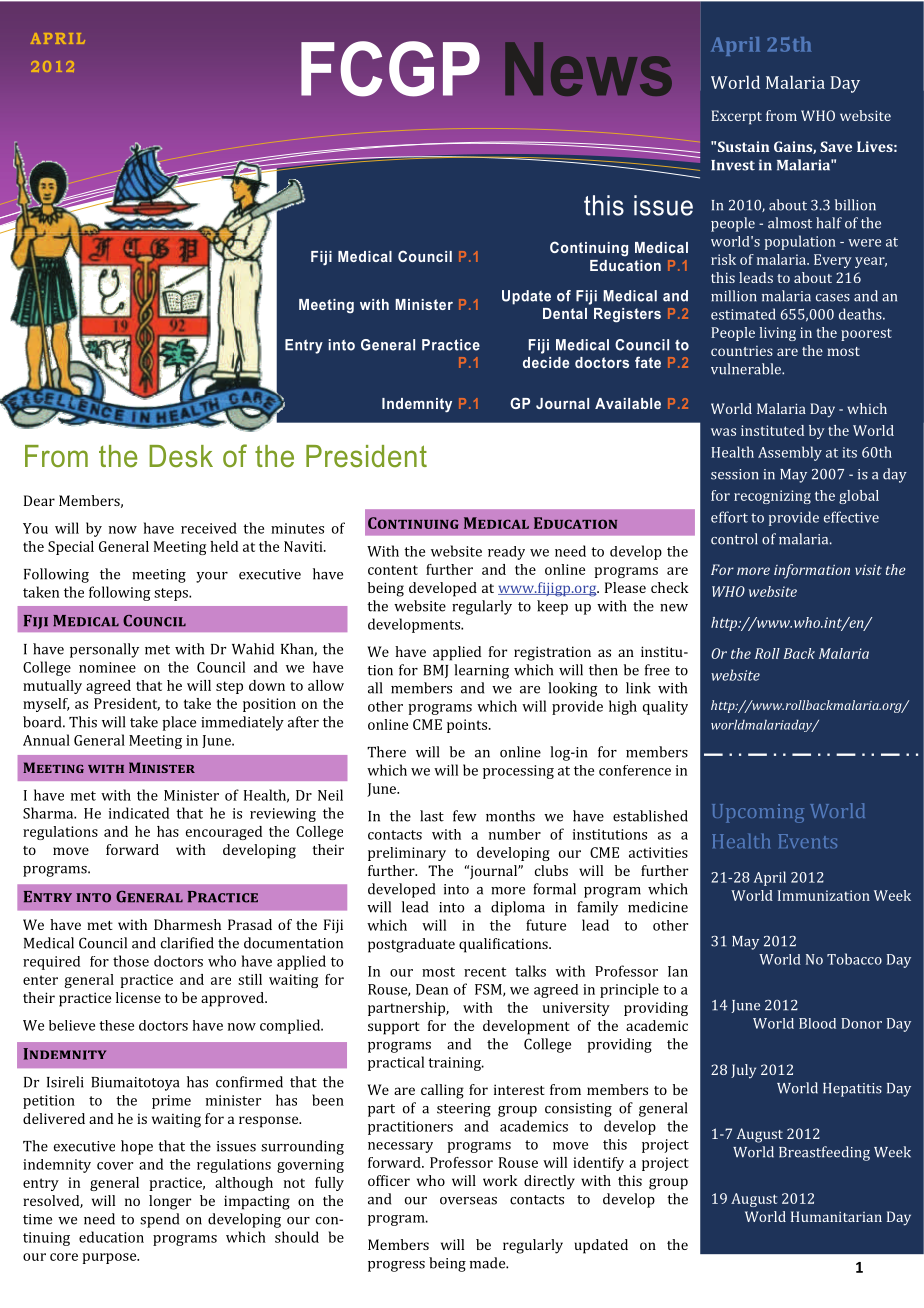  What do you see at coordinates (736, 117) in the screenshot?
I see `Excerpt` at bounding box center [736, 117].
